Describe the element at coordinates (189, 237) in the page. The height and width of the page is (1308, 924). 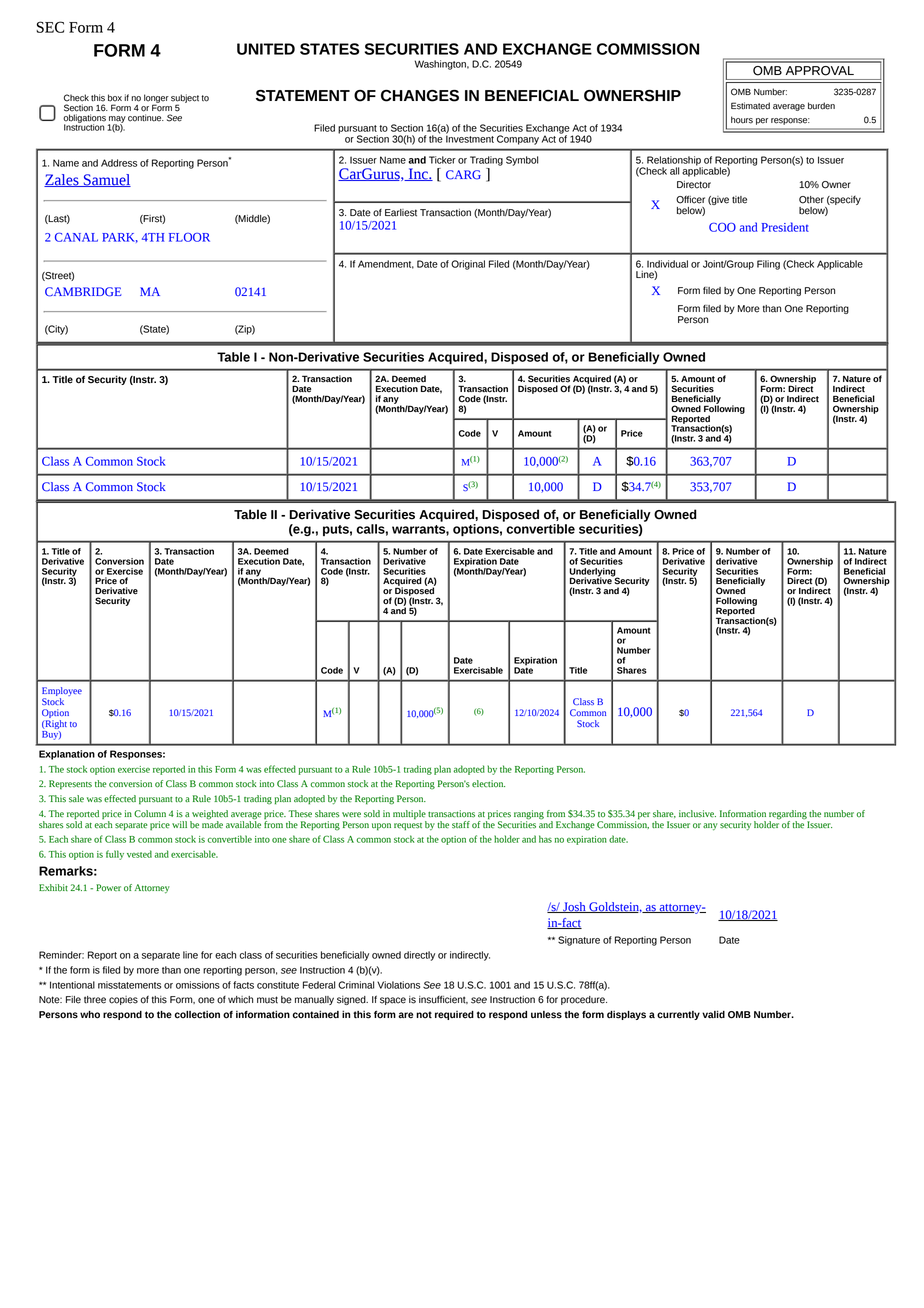
I see `FLOOR` at that location.
